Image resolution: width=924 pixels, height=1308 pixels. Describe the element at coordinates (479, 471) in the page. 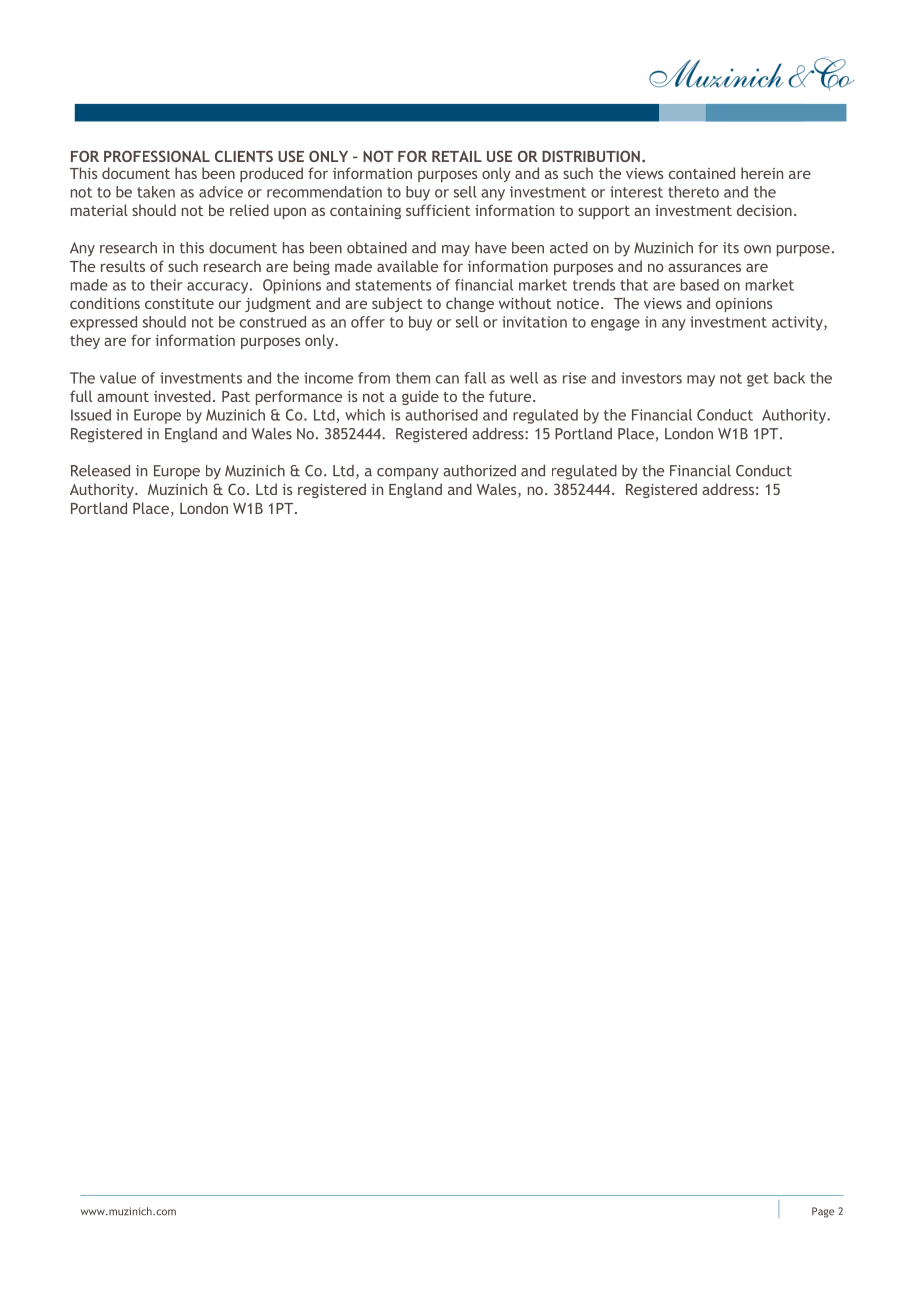

I see `authorized` at that location.
